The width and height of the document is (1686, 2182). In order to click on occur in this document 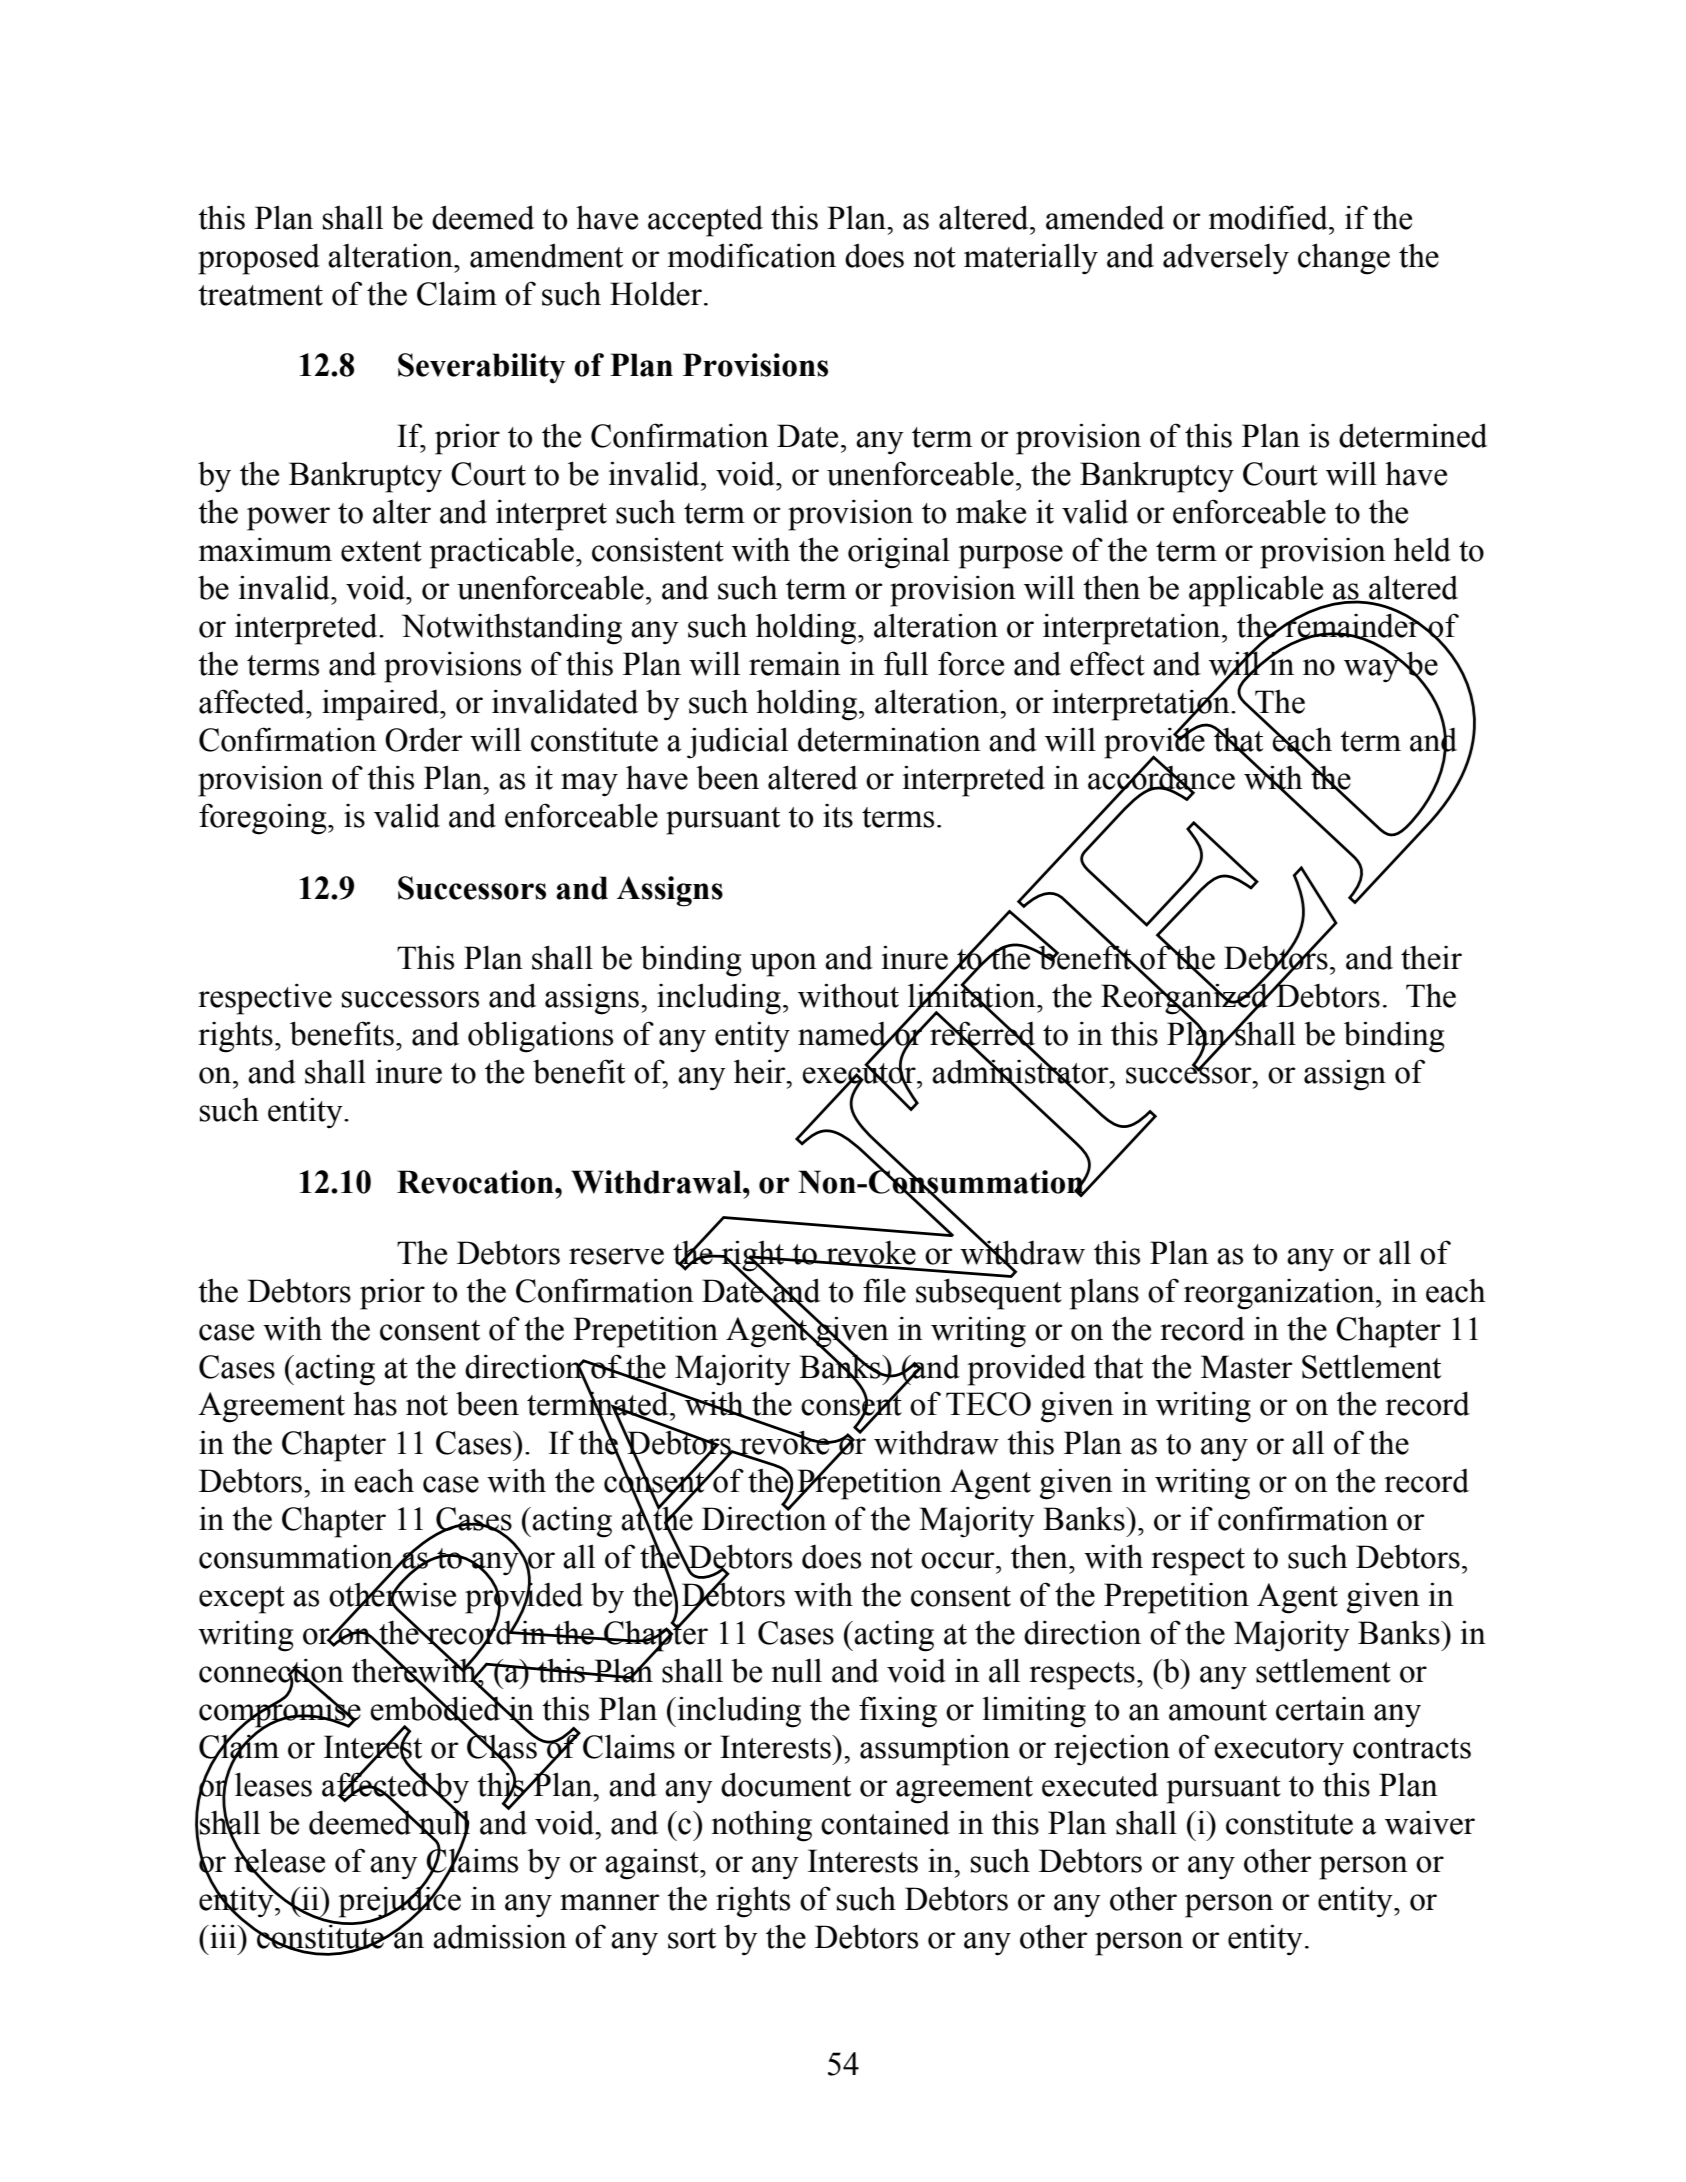, I will do `click(959, 1560)`.
